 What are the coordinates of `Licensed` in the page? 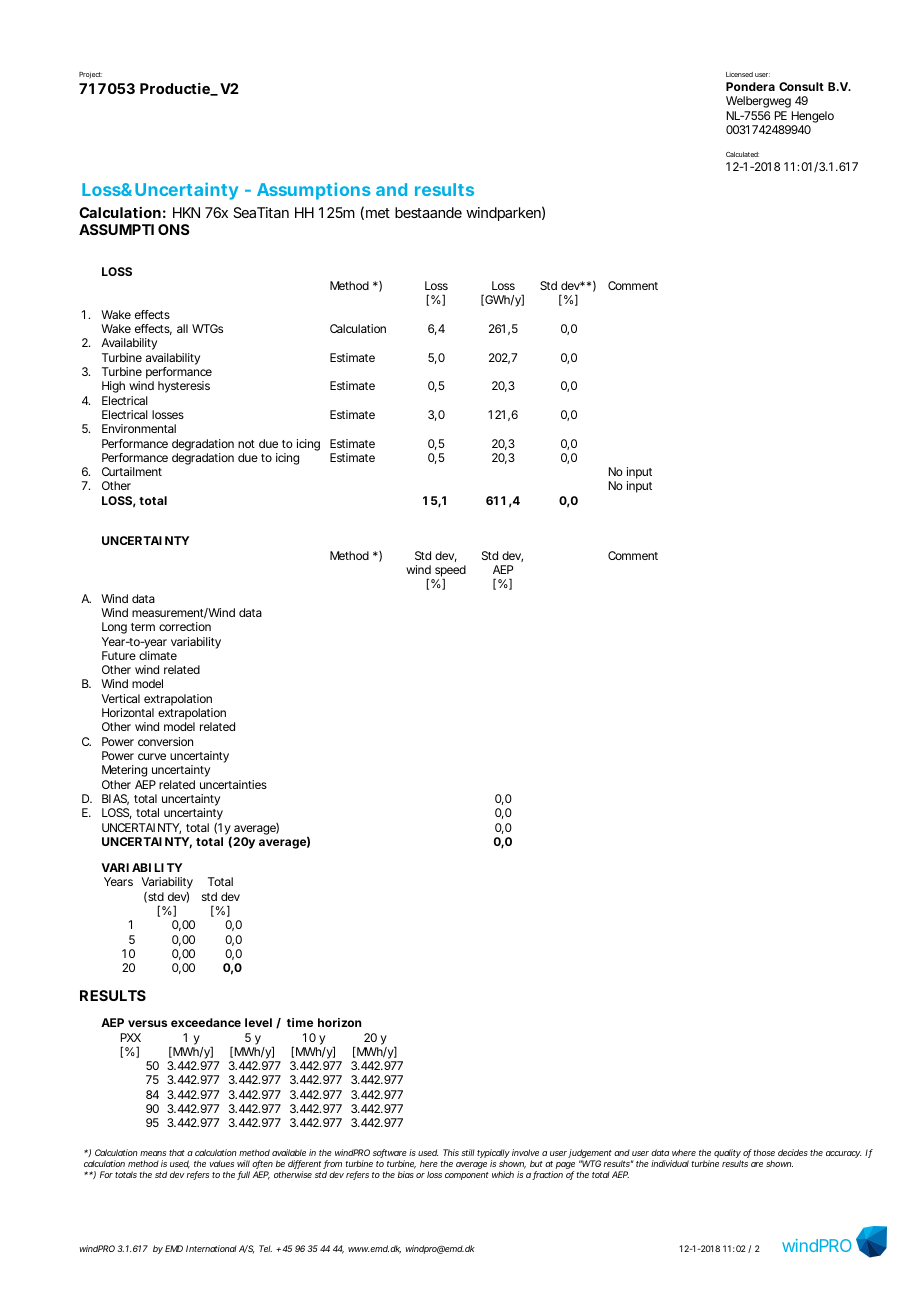 It's located at (739, 74).
